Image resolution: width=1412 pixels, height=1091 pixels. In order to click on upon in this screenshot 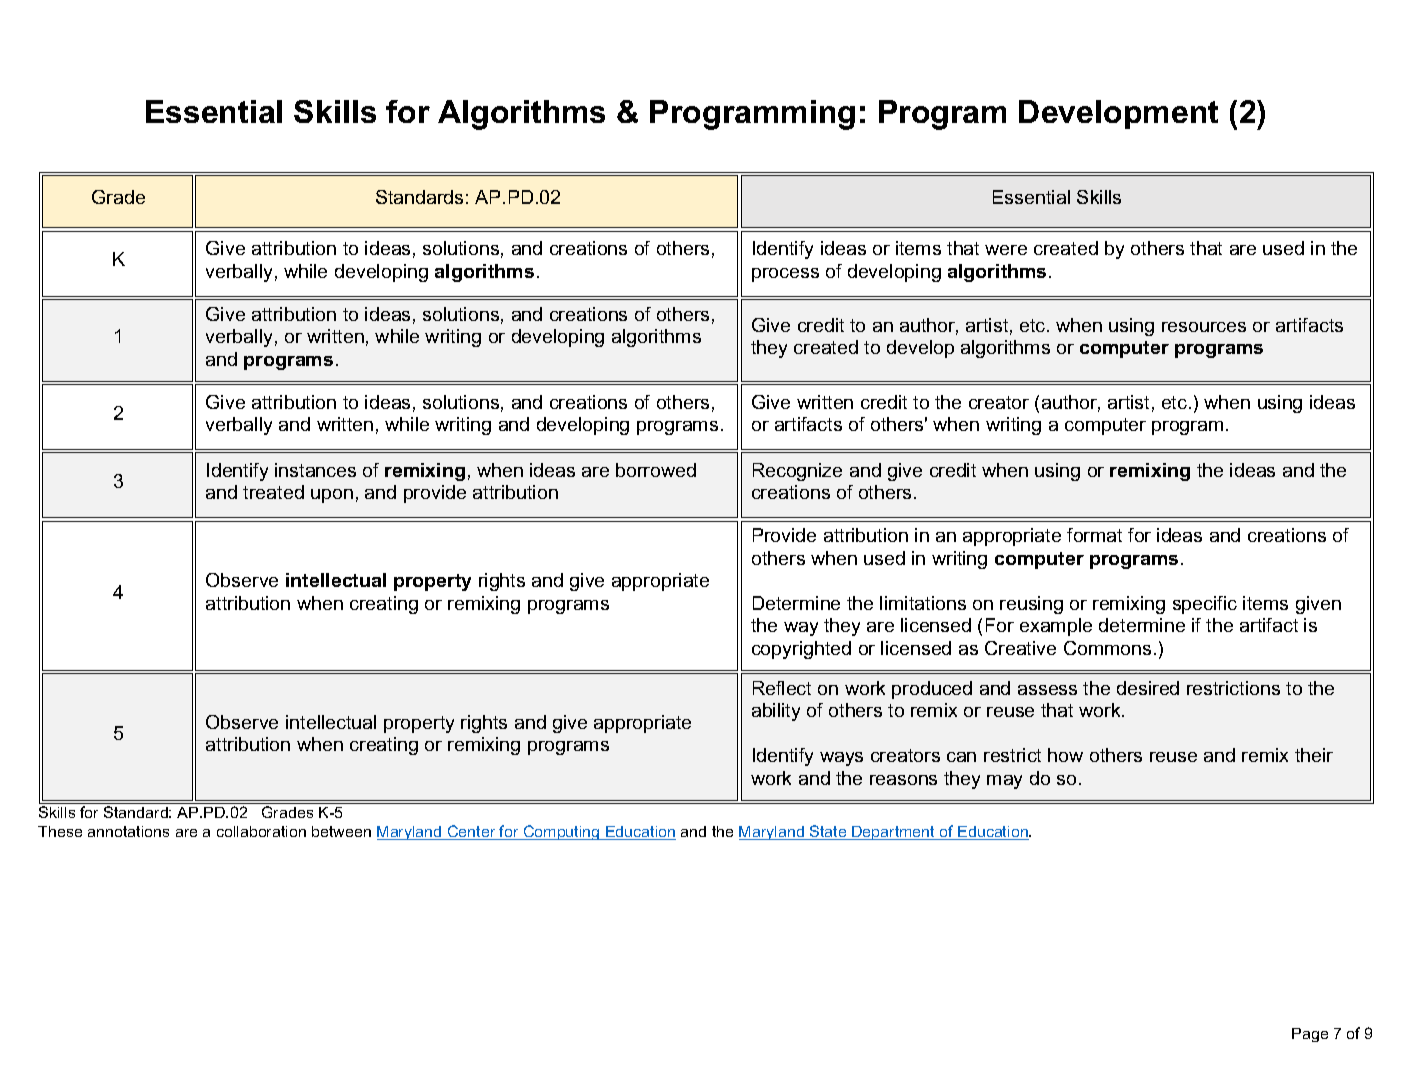, I will do `click(332, 496)`.
